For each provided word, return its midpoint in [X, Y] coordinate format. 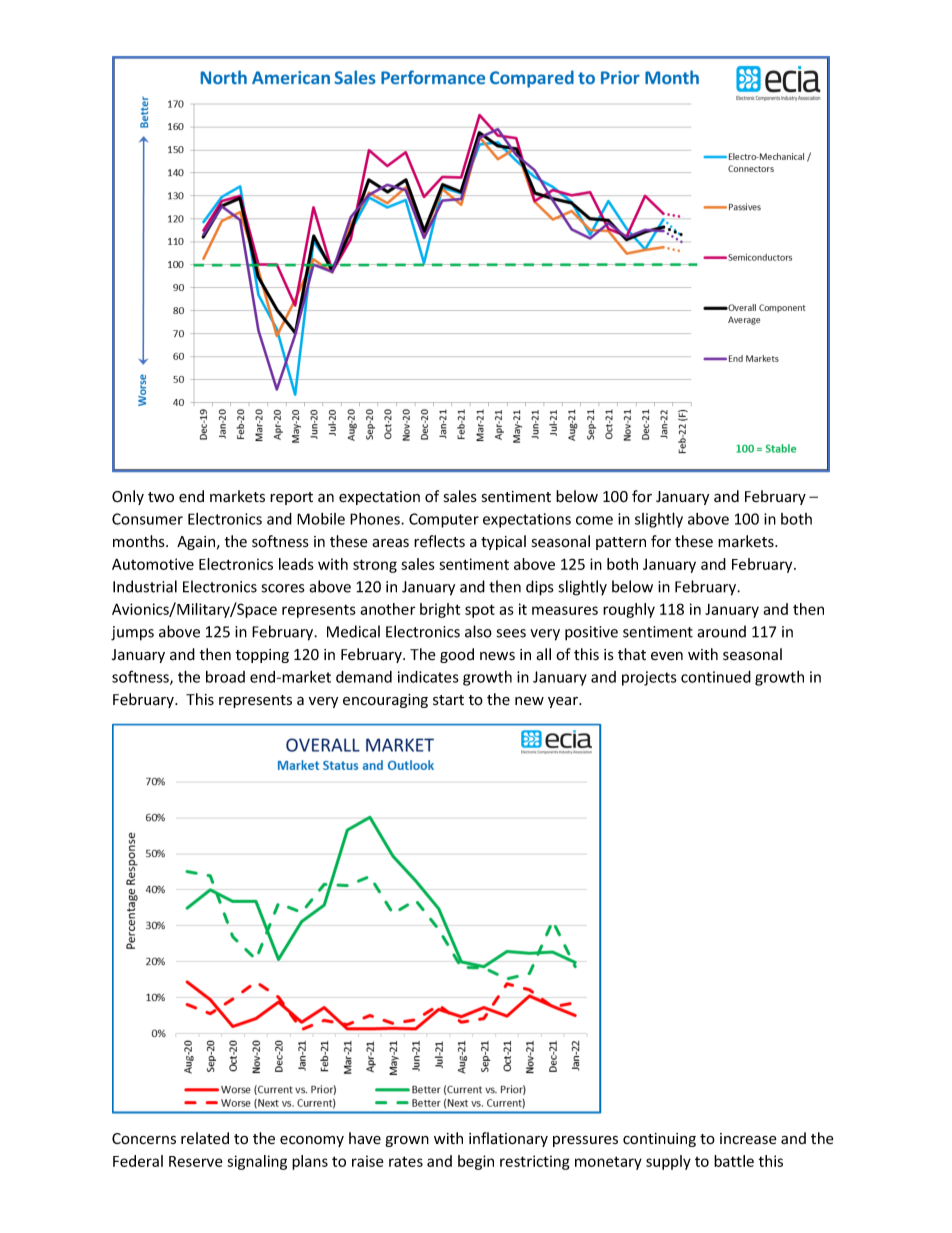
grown [407, 1141]
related [205, 1138]
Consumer [147, 519]
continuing [659, 1140]
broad [225, 677]
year [564, 702]
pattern [621, 543]
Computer [444, 520]
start [448, 700]
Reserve [195, 1161]
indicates [428, 677]
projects [649, 678]
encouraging [385, 701]
